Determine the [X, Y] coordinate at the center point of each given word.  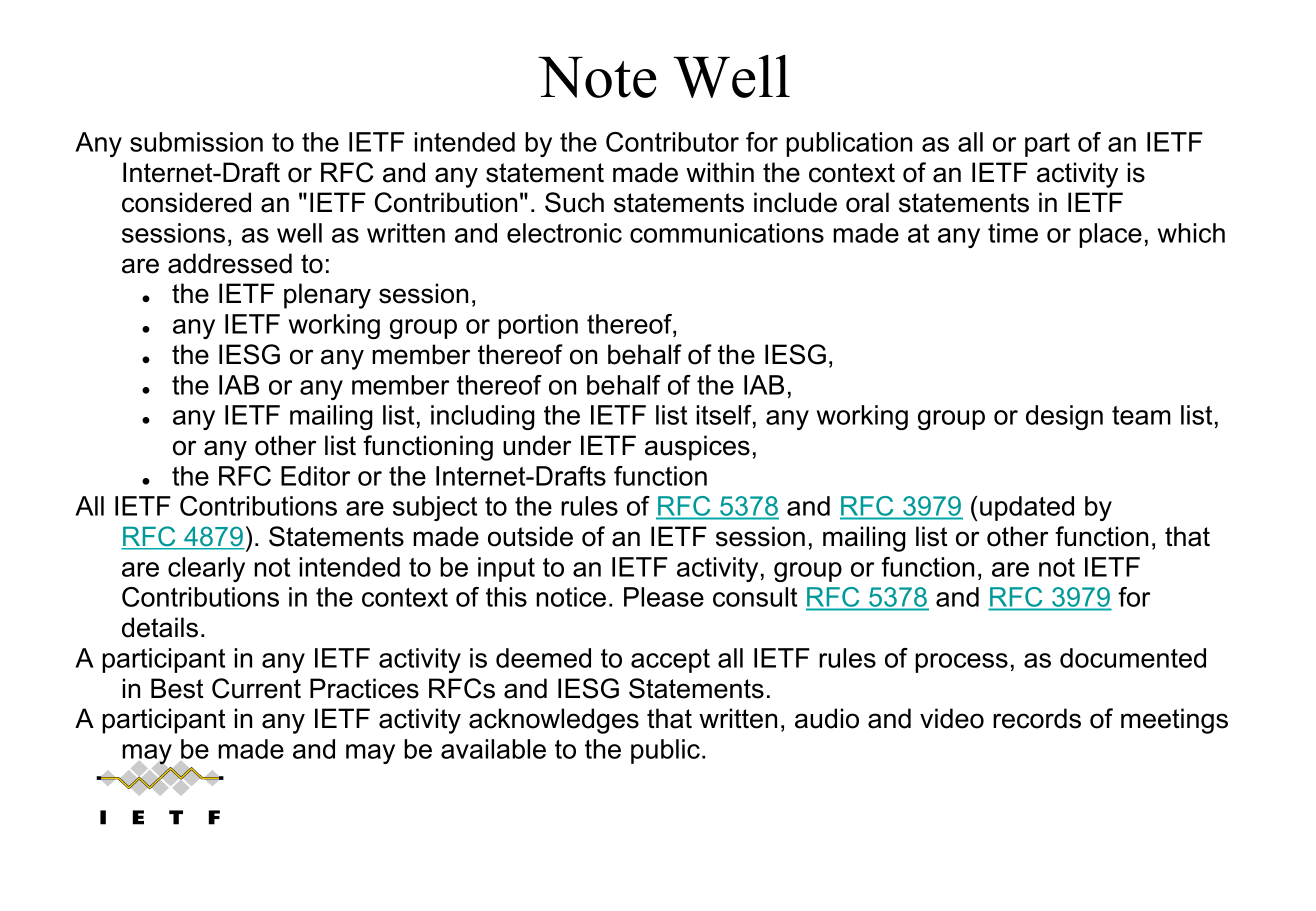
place [1110, 235]
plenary [327, 296]
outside [530, 536]
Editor [315, 476]
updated [1027, 508]
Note [597, 77]
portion [538, 326]
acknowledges [554, 721]
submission [196, 142]
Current [256, 688]
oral [867, 202]
